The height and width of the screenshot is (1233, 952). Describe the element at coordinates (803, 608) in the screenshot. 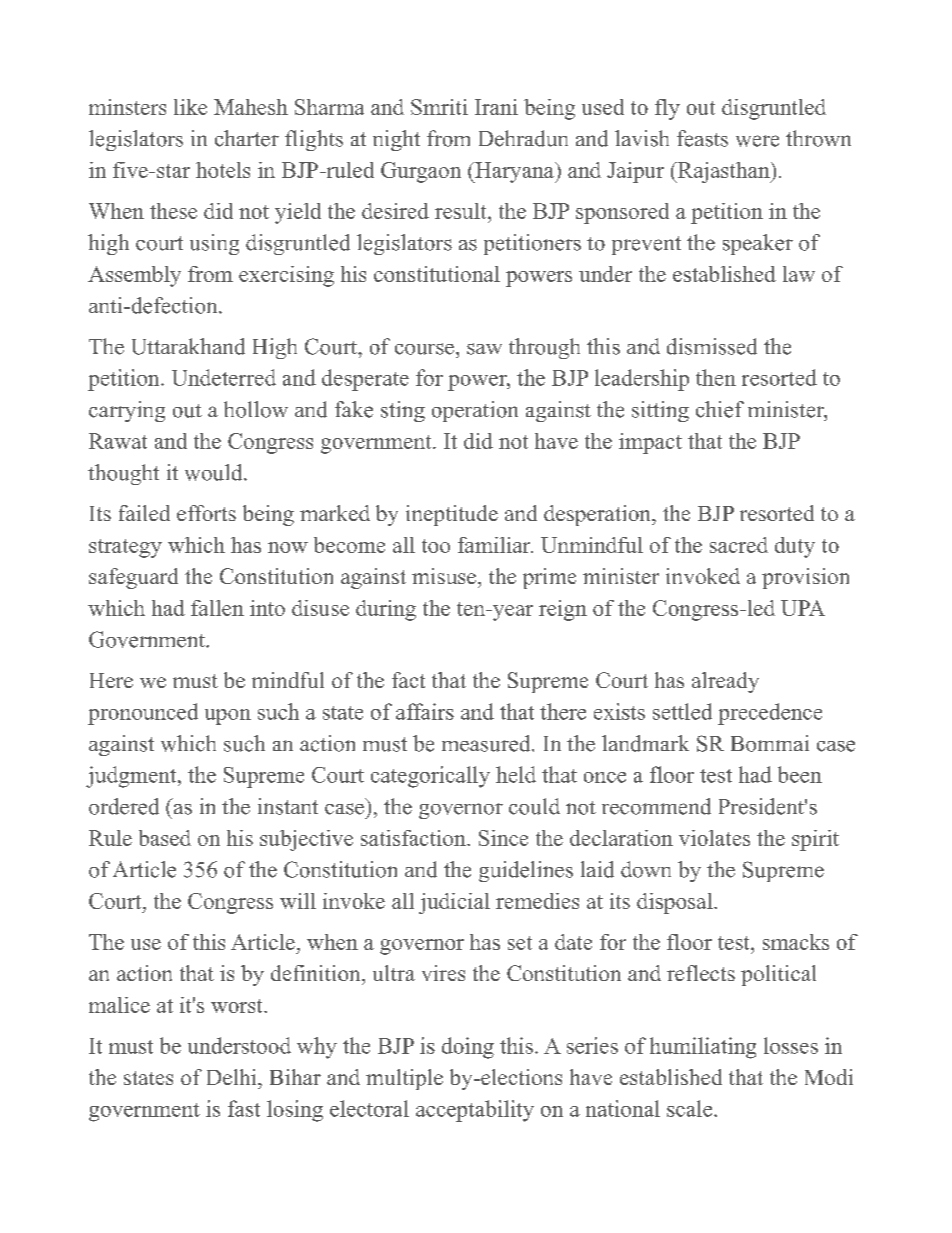

I see `UPA` at that location.
